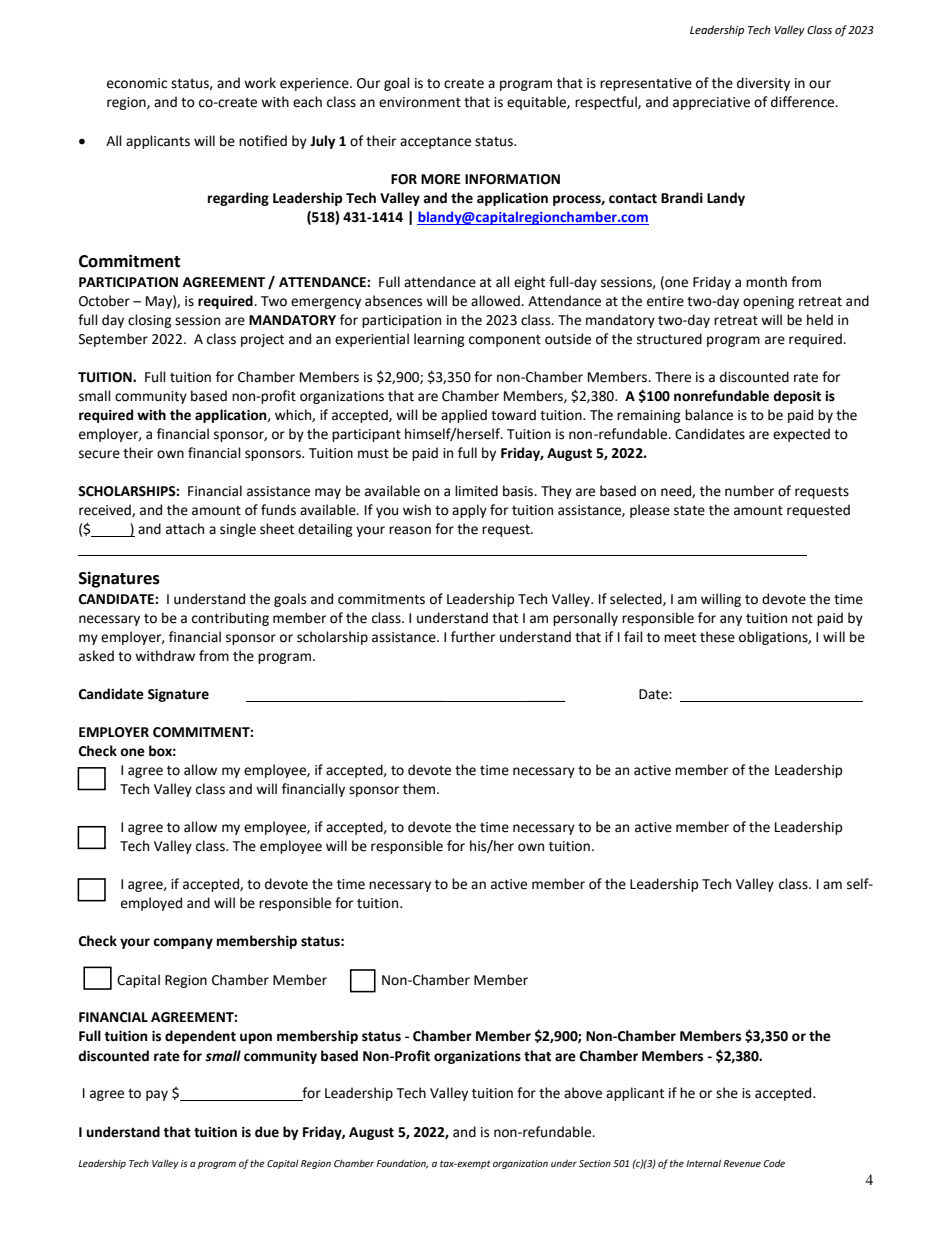 The width and height of the screenshot is (952, 1233). I want to click on There, so click(673, 377).
